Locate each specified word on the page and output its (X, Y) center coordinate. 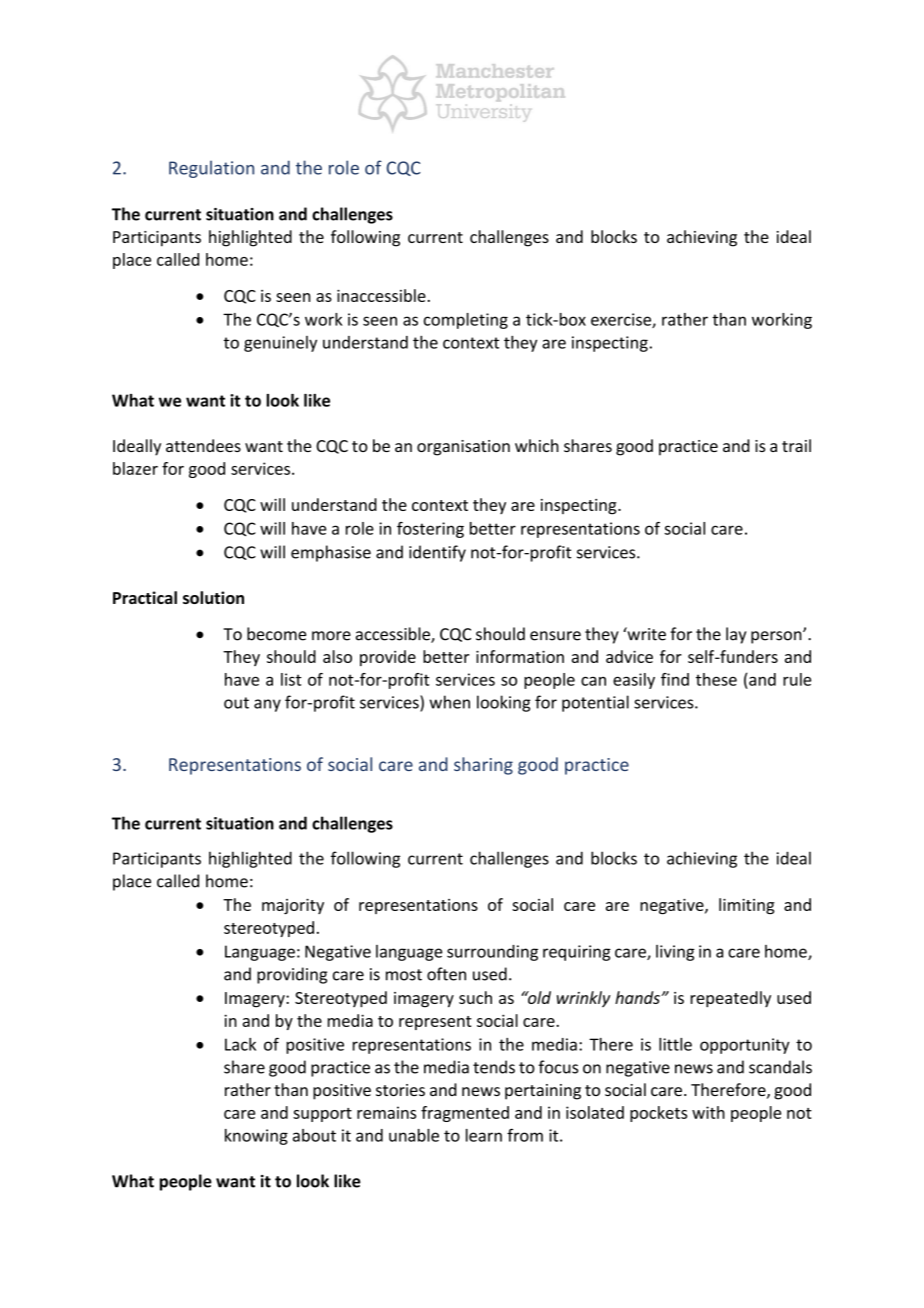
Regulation (211, 169)
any (267, 705)
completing (466, 321)
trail (796, 445)
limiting (747, 906)
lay (736, 635)
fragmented (465, 1114)
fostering (430, 530)
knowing (256, 1137)
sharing (483, 766)
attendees (203, 445)
